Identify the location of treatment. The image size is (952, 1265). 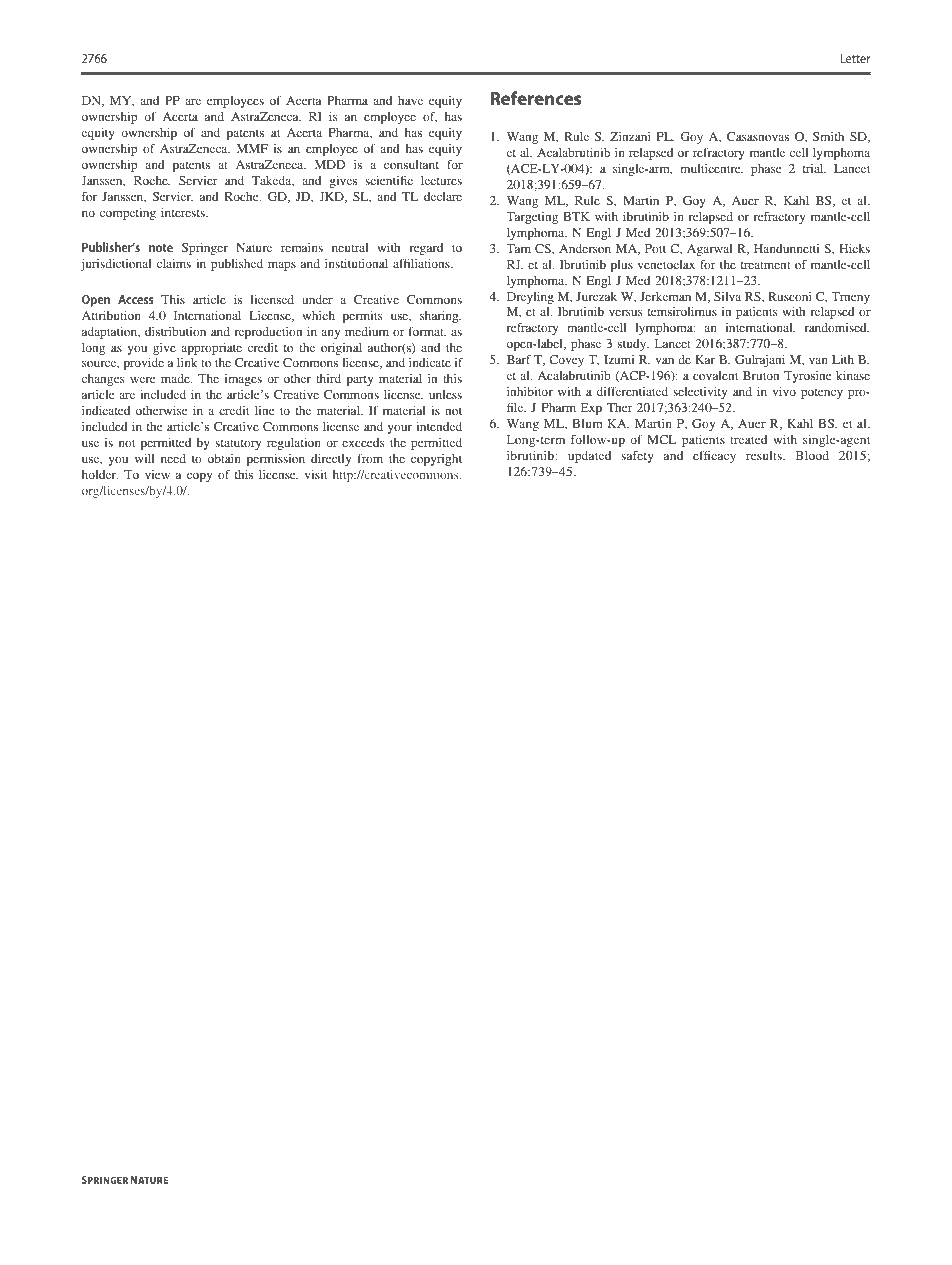
(766, 265).
